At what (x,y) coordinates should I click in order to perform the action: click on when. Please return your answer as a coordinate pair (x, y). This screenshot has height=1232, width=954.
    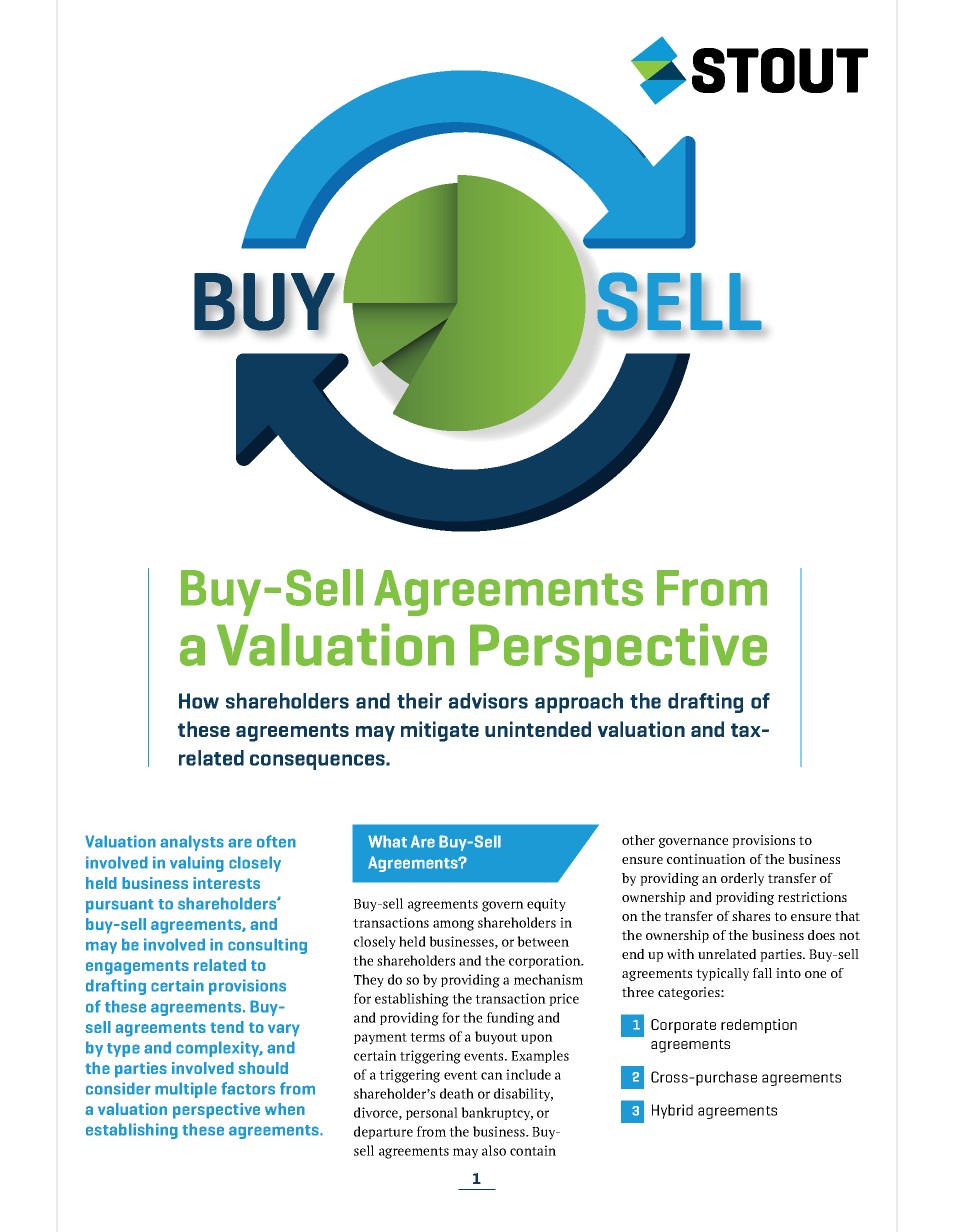
    Looking at the image, I should click on (285, 1109).
